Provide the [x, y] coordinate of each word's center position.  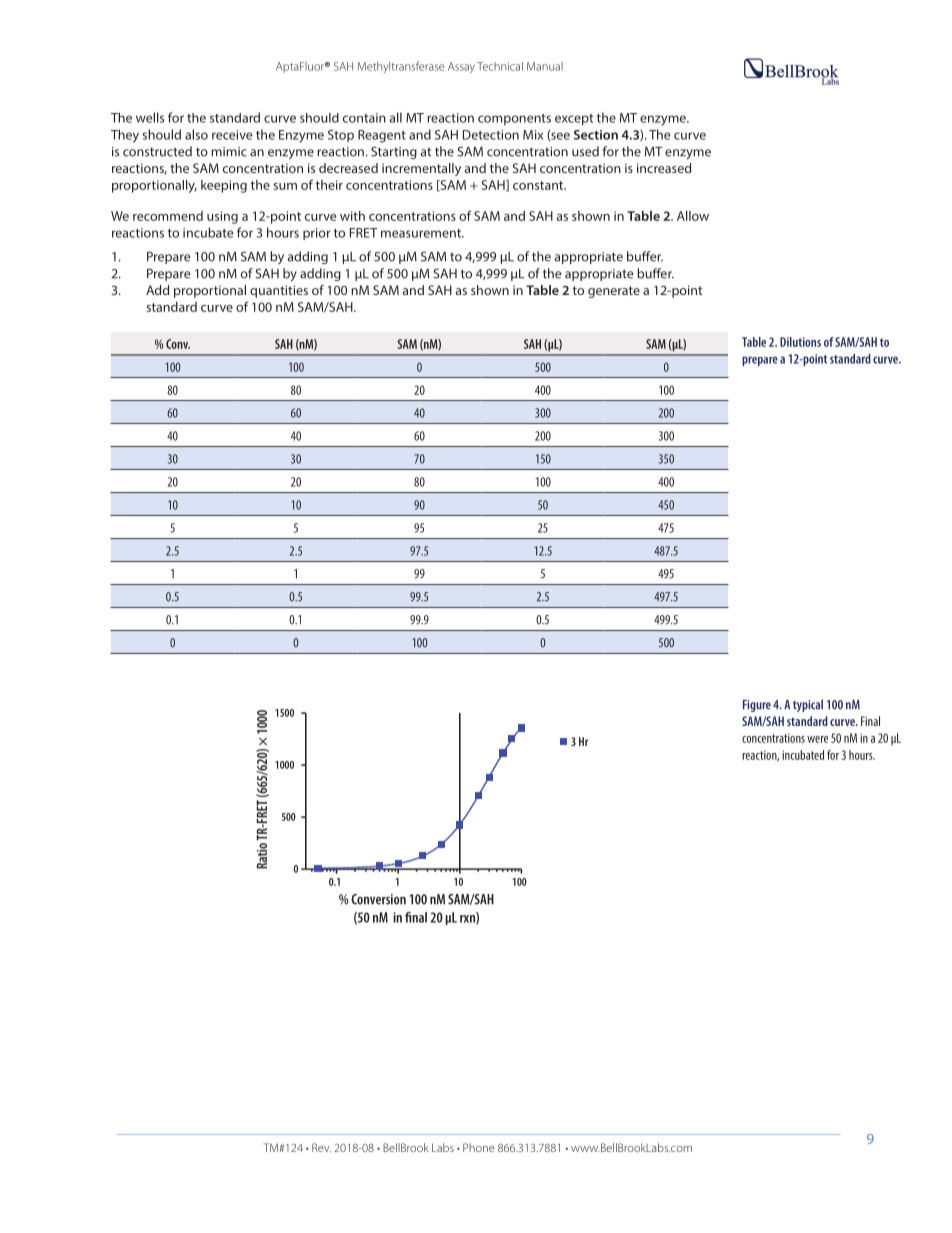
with [352, 216]
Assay [461, 67]
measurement [422, 233]
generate [614, 292]
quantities [279, 291]
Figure [757, 706]
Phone [479, 1147]
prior [317, 234]
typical [808, 705]
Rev [321, 1147]
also [196, 134]
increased [664, 168]
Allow [693, 216]
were [817, 739]
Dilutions [800, 342]
